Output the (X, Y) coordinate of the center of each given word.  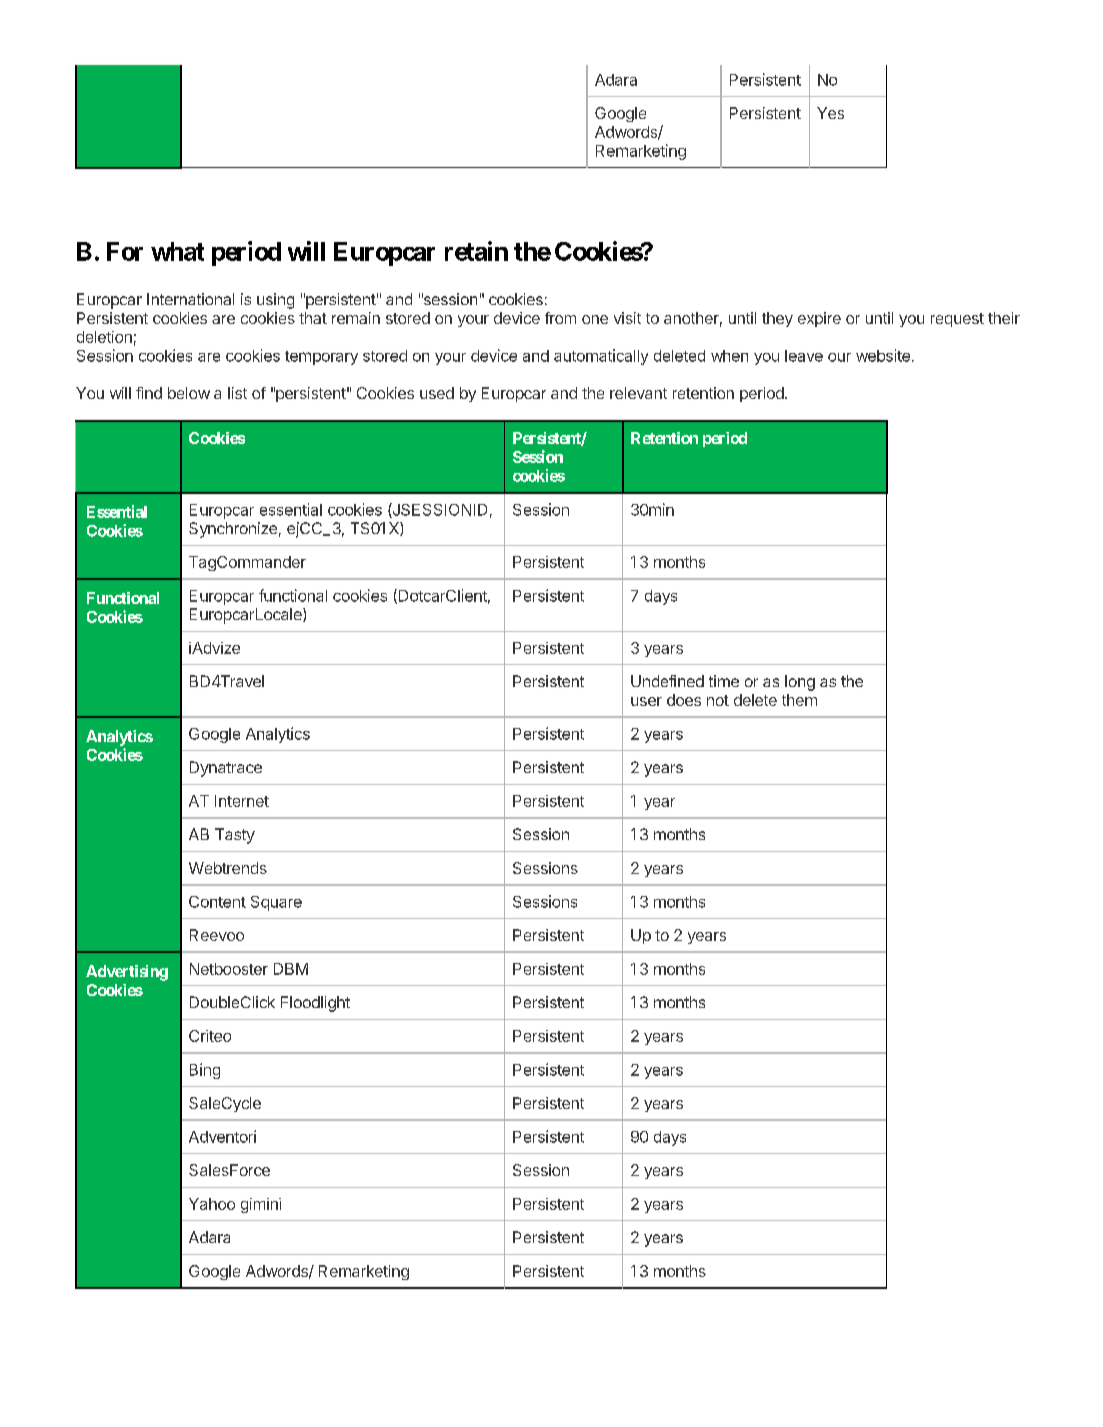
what (177, 251)
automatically (601, 357)
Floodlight (315, 1004)
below (189, 393)
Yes (830, 113)
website (883, 355)
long (800, 683)
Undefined (667, 681)
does (684, 700)
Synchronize (233, 530)
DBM (291, 969)
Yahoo (212, 1204)
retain (476, 251)
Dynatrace (226, 769)
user (646, 701)
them (799, 700)
